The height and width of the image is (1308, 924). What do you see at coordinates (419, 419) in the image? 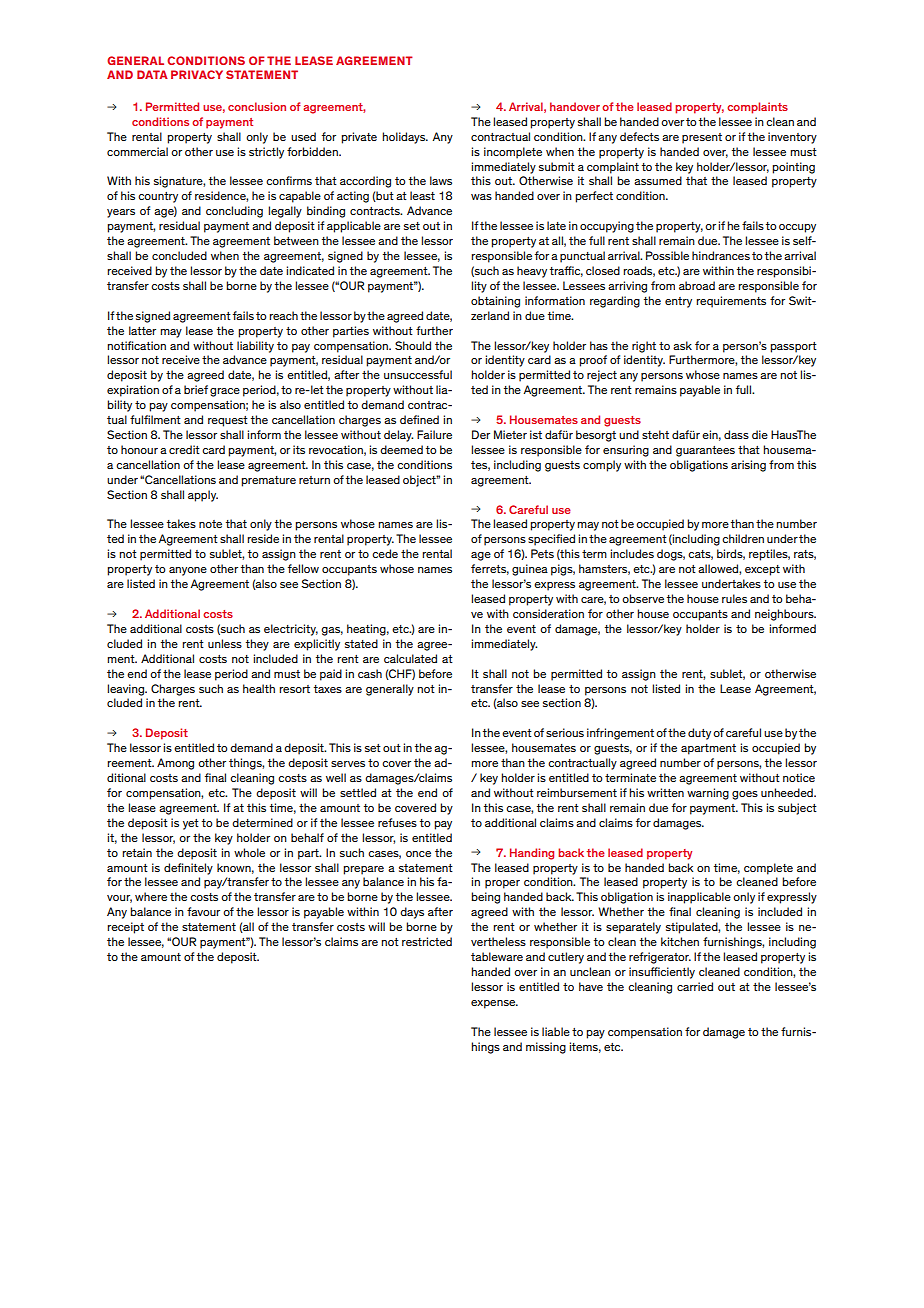
I see `defined` at bounding box center [419, 419].
